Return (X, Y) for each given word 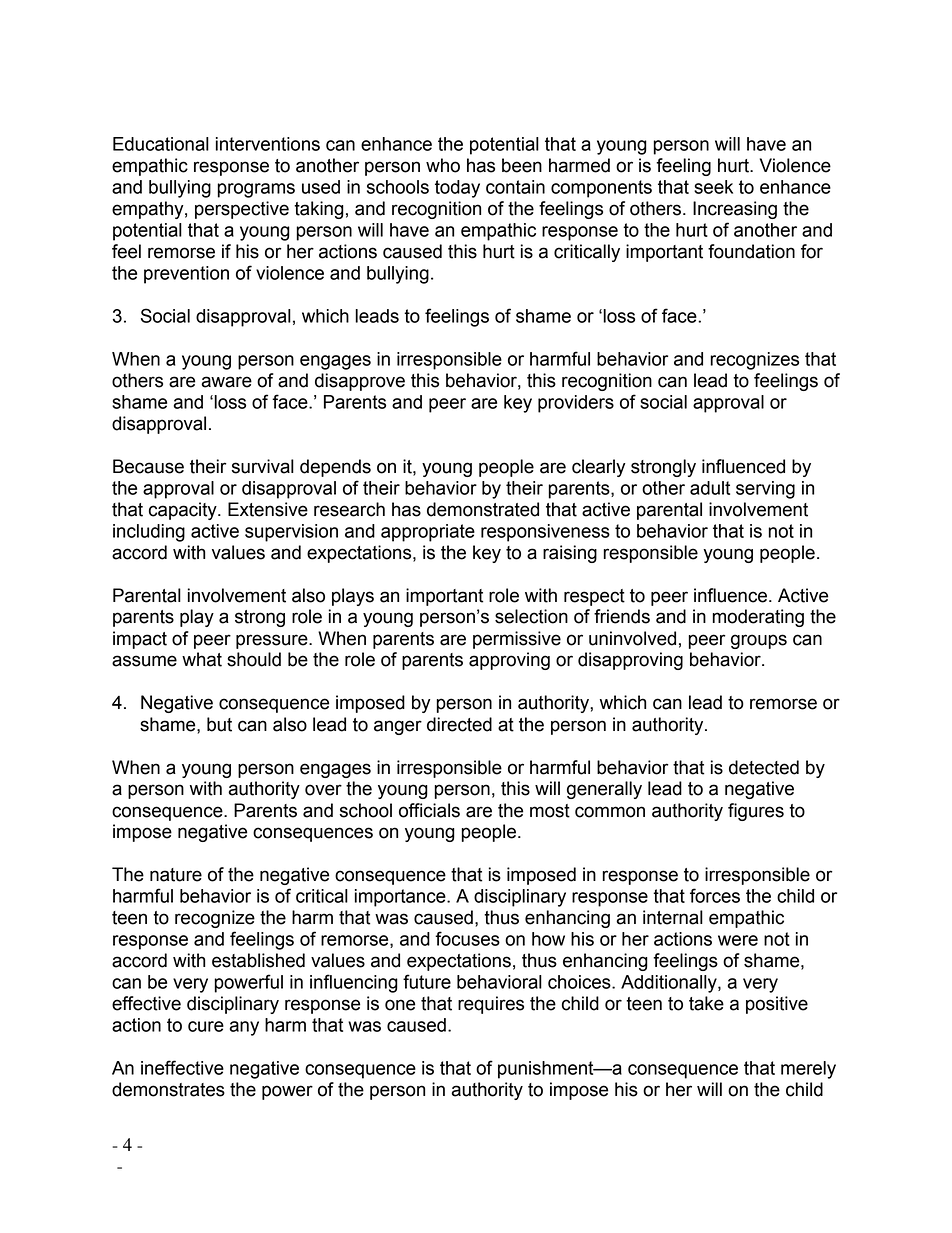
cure (206, 1026)
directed (459, 724)
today (457, 189)
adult (710, 488)
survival (263, 466)
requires (491, 1005)
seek (713, 187)
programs (256, 190)
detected (764, 767)
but (219, 724)
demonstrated (483, 509)
